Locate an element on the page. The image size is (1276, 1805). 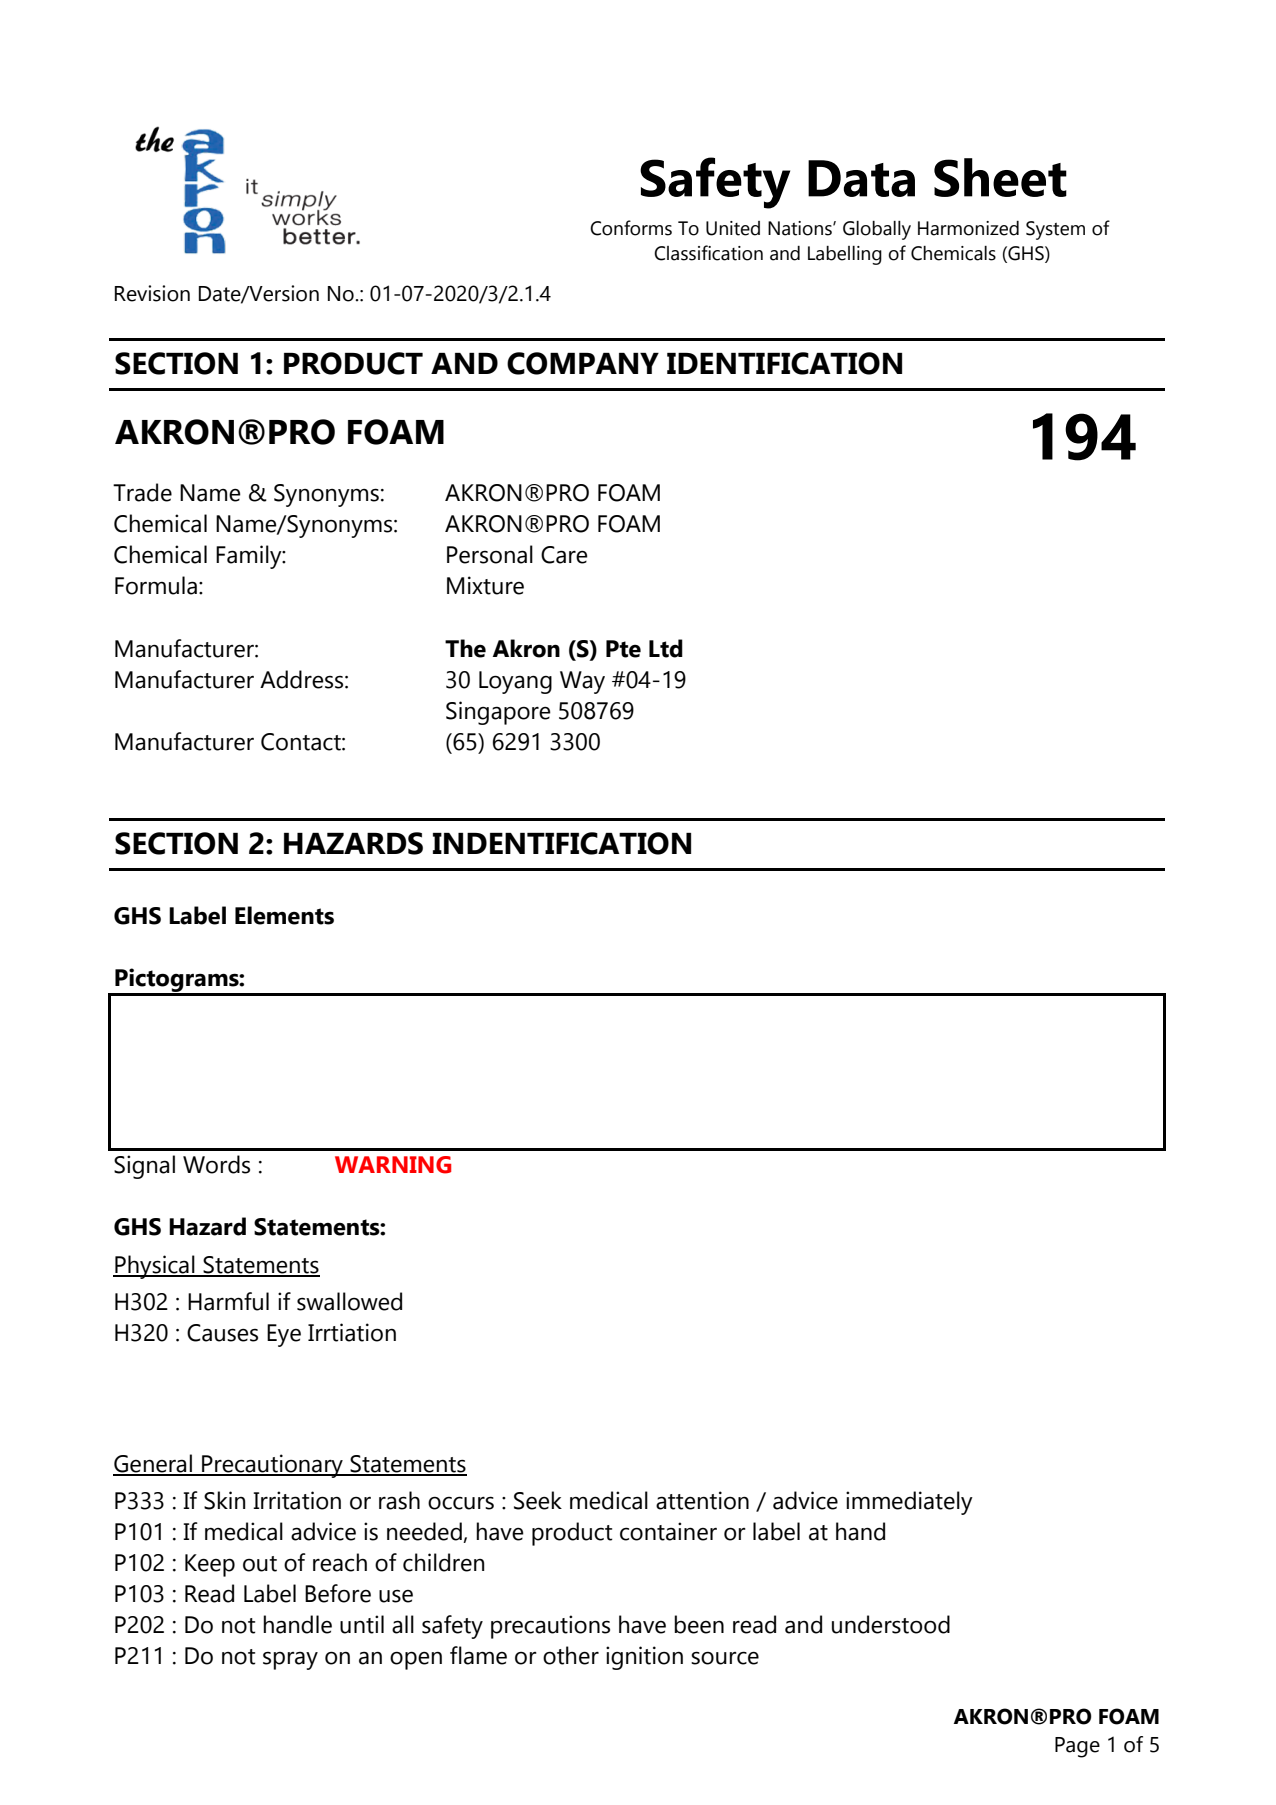
immediately is located at coordinates (909, 1503).
